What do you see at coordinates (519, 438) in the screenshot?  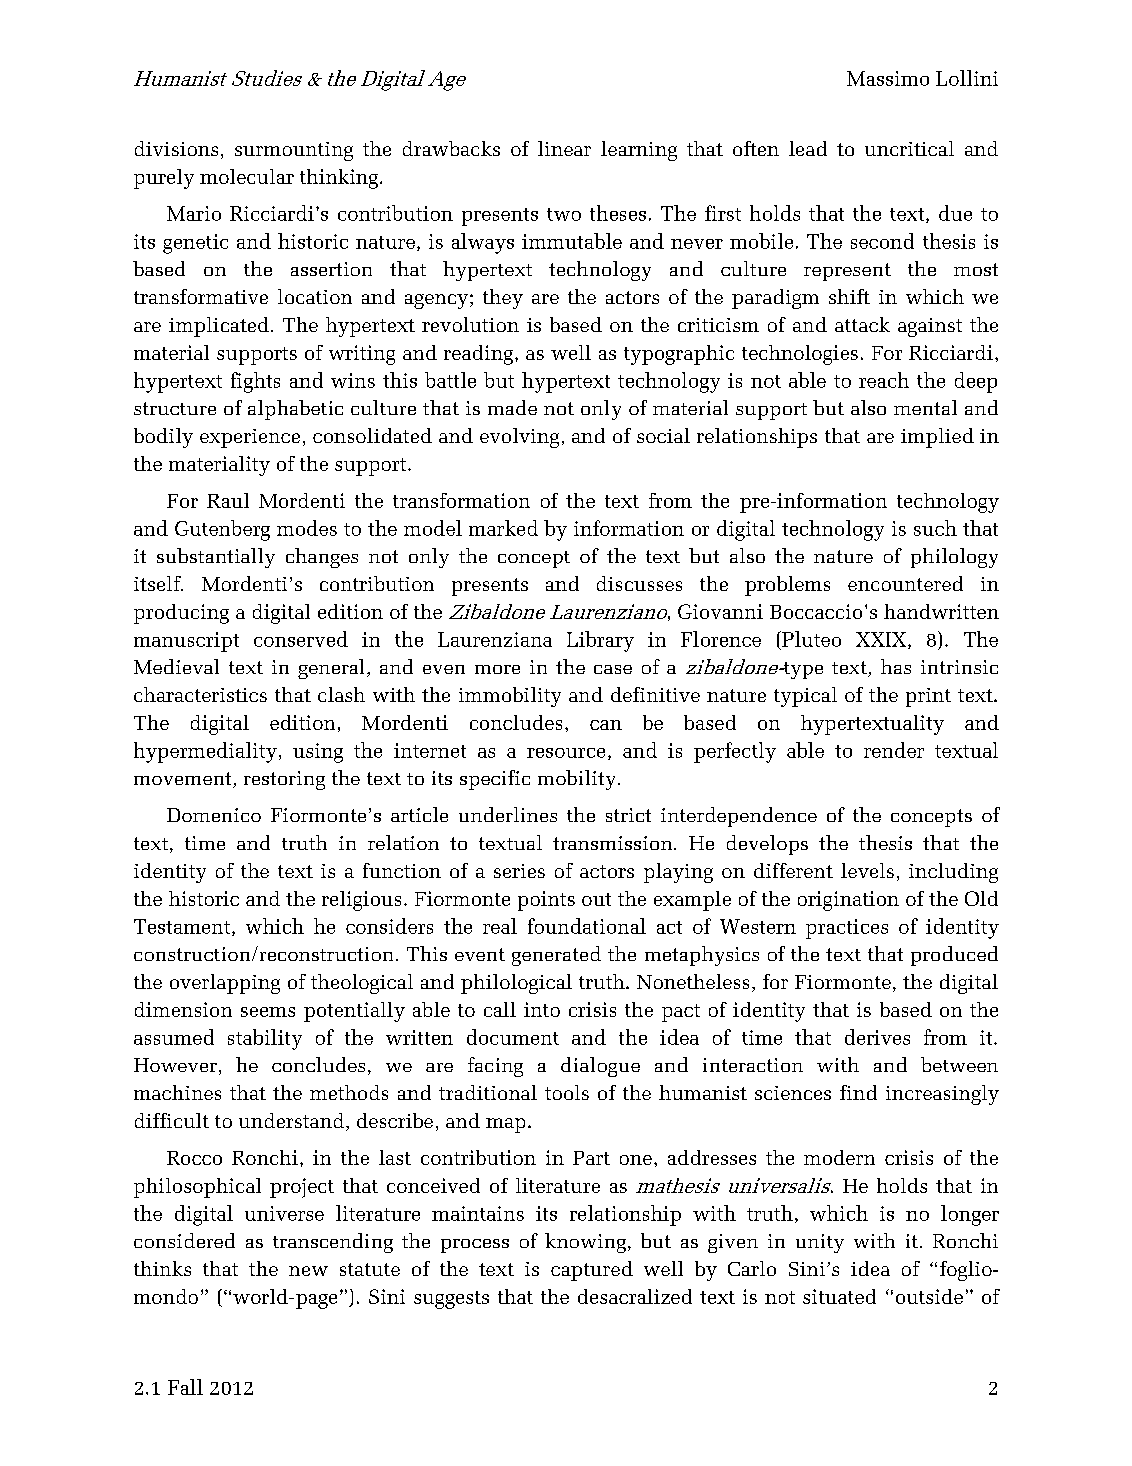 I see `evolving` at bounding box center [519, 438].
